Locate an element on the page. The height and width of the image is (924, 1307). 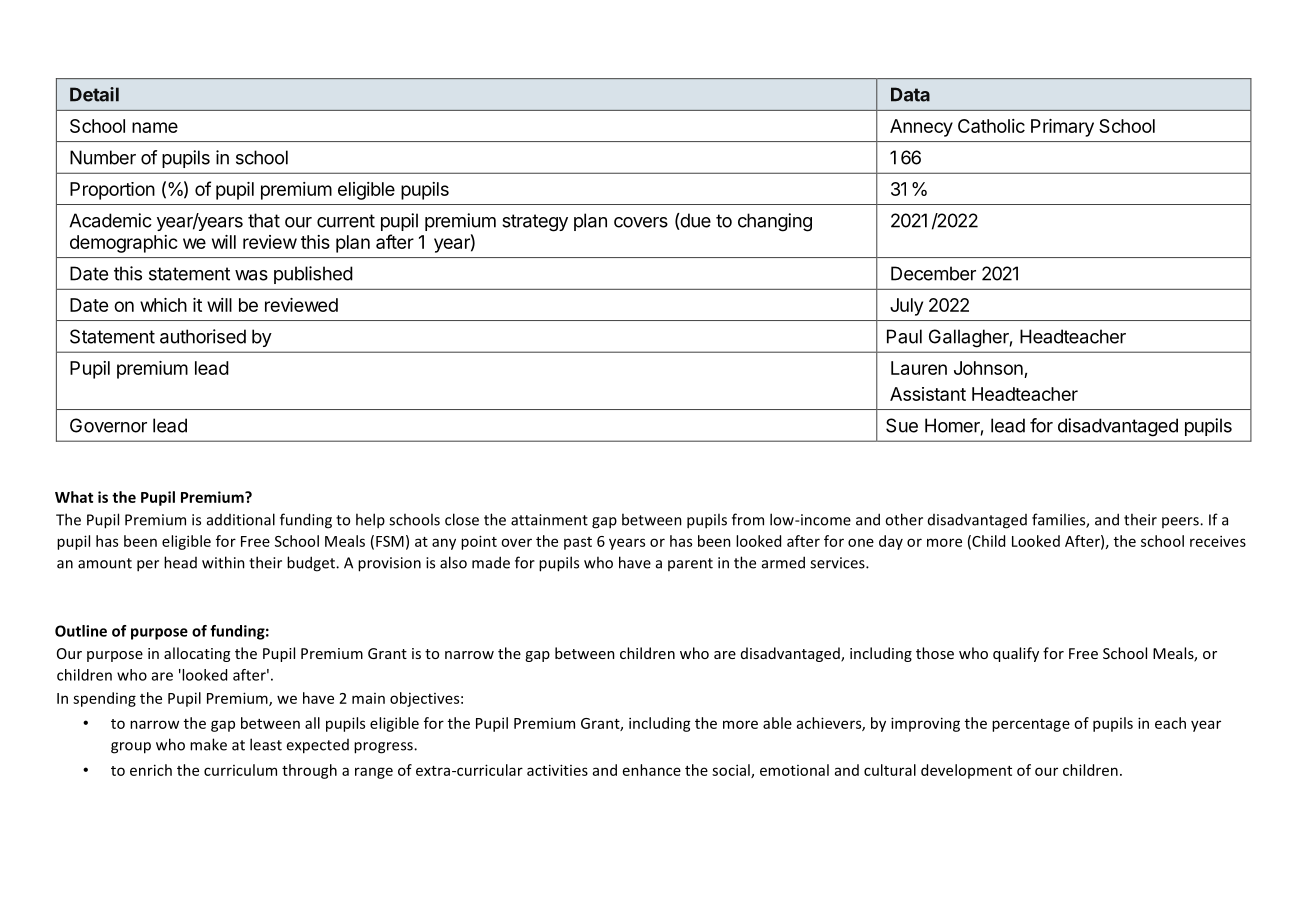
qualify is located at coordinates (1016, 654).
